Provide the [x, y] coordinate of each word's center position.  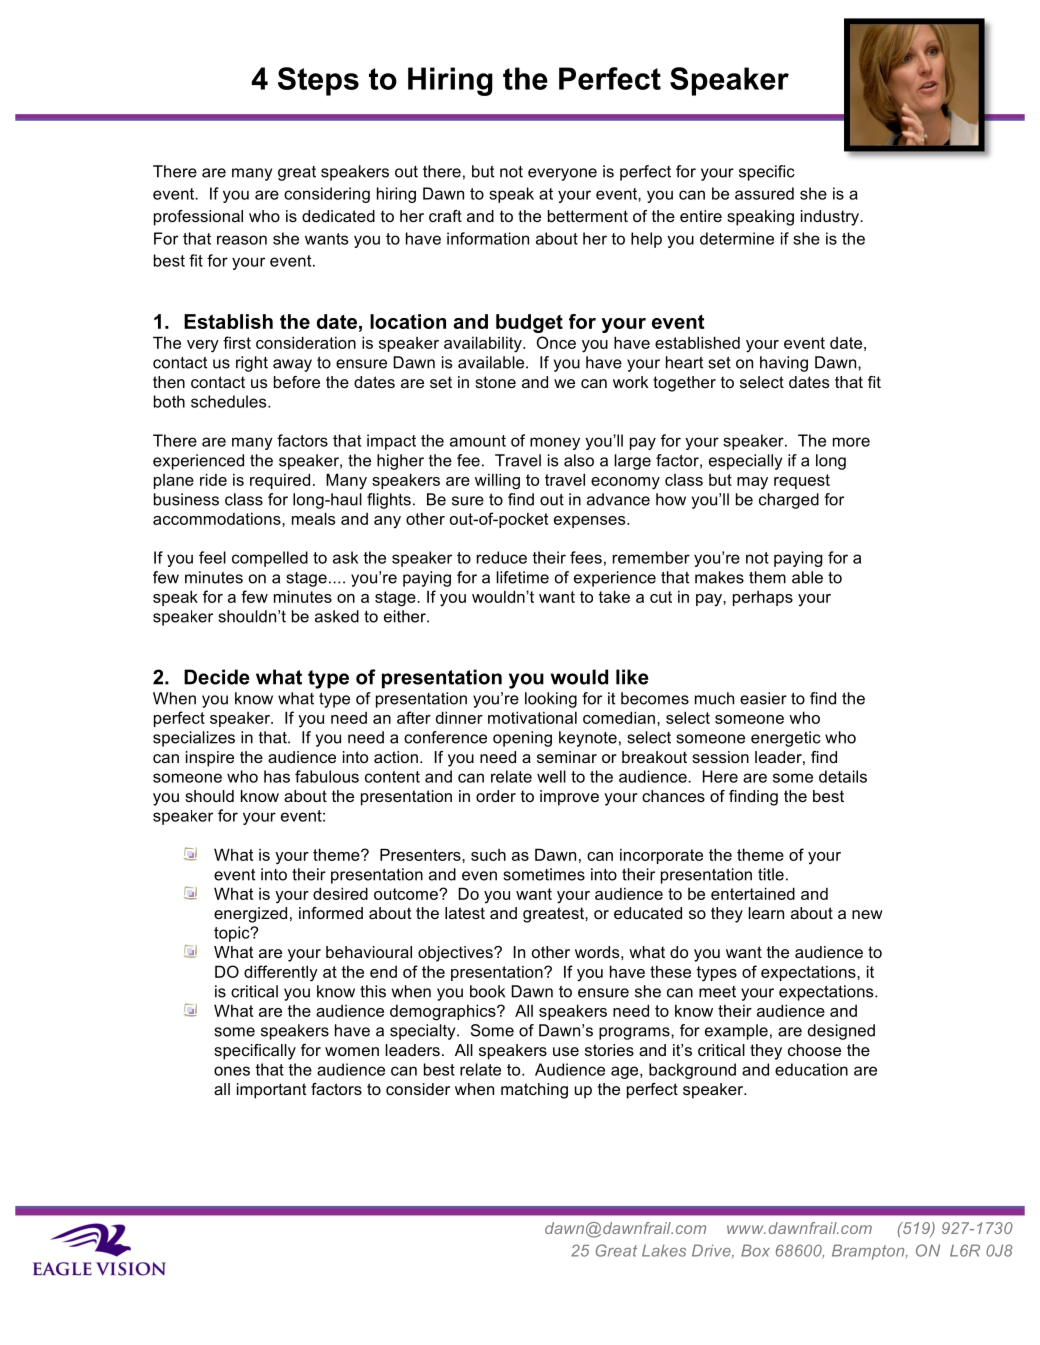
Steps [318, 81]
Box [755, 1250]
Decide [217, 677]
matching [534, 1091]
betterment [588, 216]
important [271, 1091]
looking [551, 700]
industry [831, 218]
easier [763, 698]
